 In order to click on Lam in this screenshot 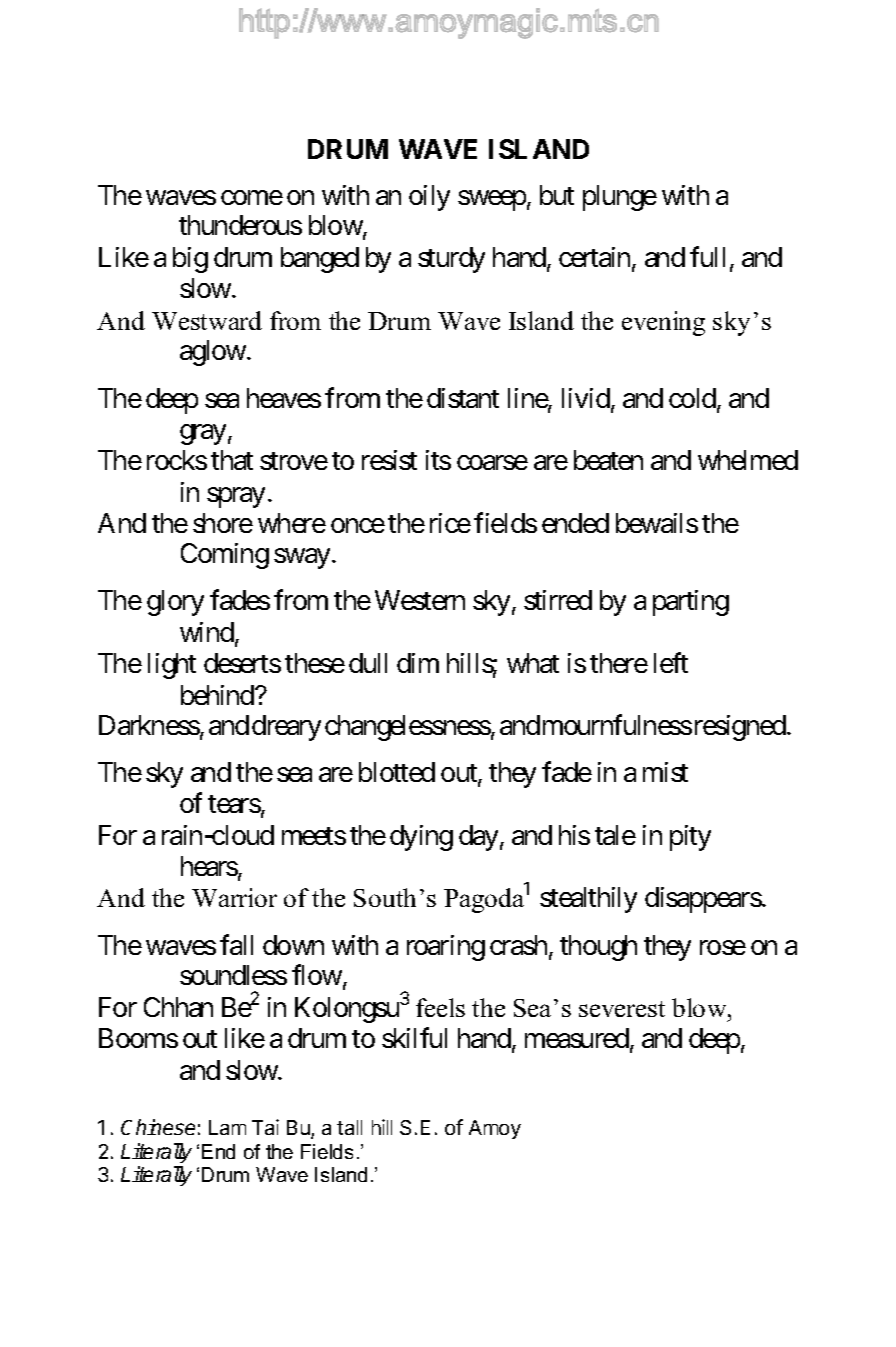, I will do `click(227, 1127)`.
